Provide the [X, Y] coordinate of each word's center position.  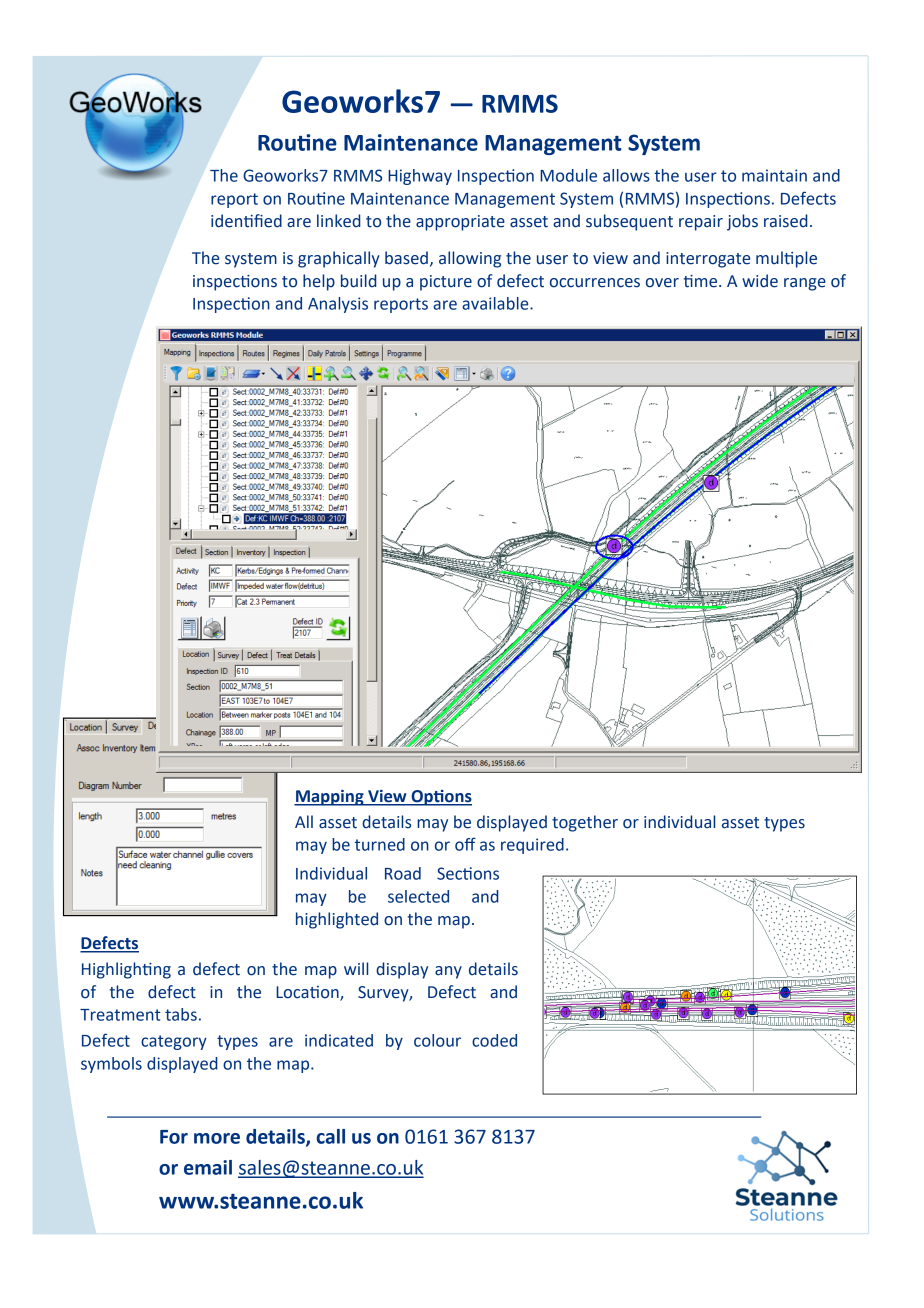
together [585, 823]
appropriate [460, 223]
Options [440, 798]
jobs [742, 222]
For [174, 1137]
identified [246, 221]
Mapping [330, 798]
